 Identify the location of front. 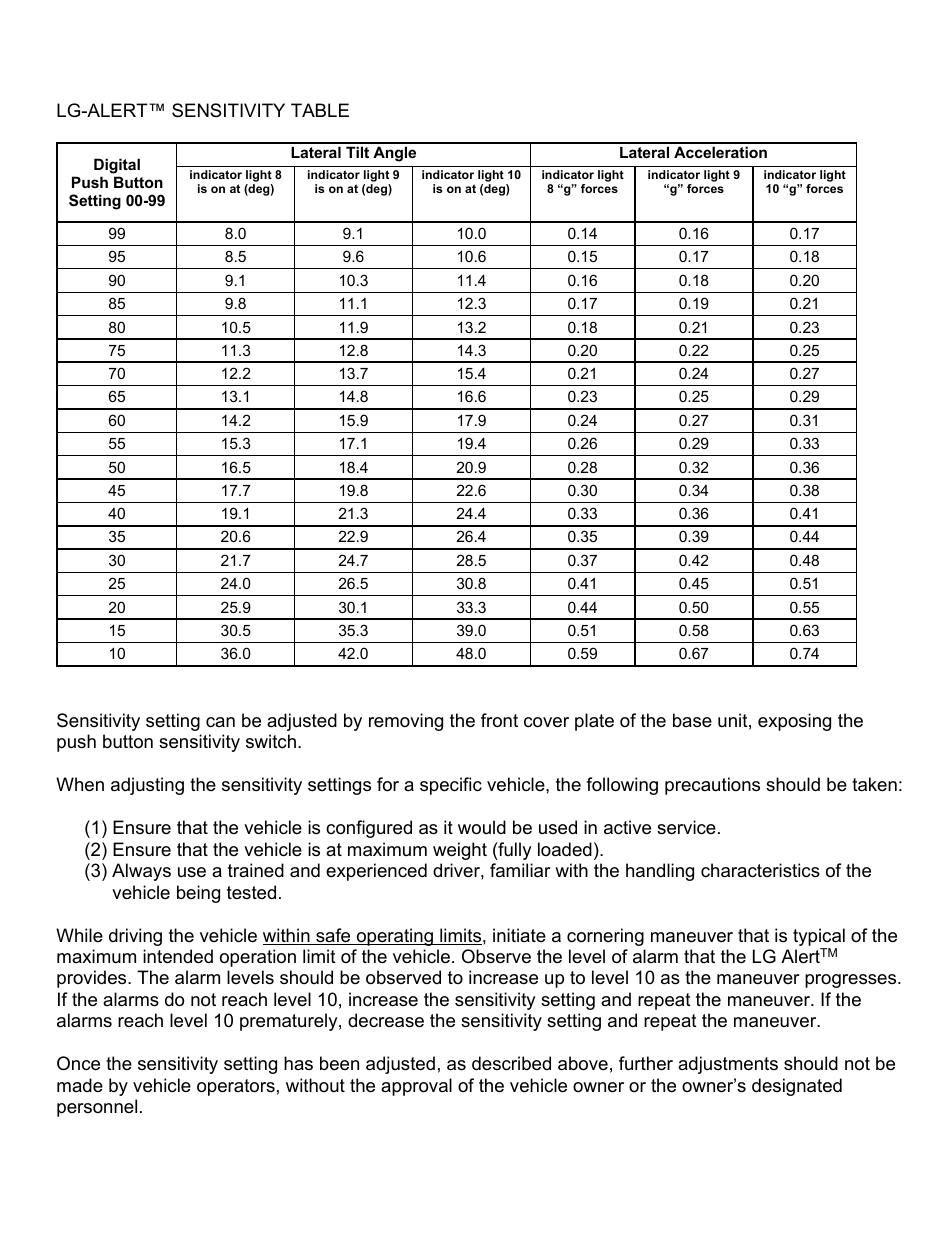
(499, 720).
